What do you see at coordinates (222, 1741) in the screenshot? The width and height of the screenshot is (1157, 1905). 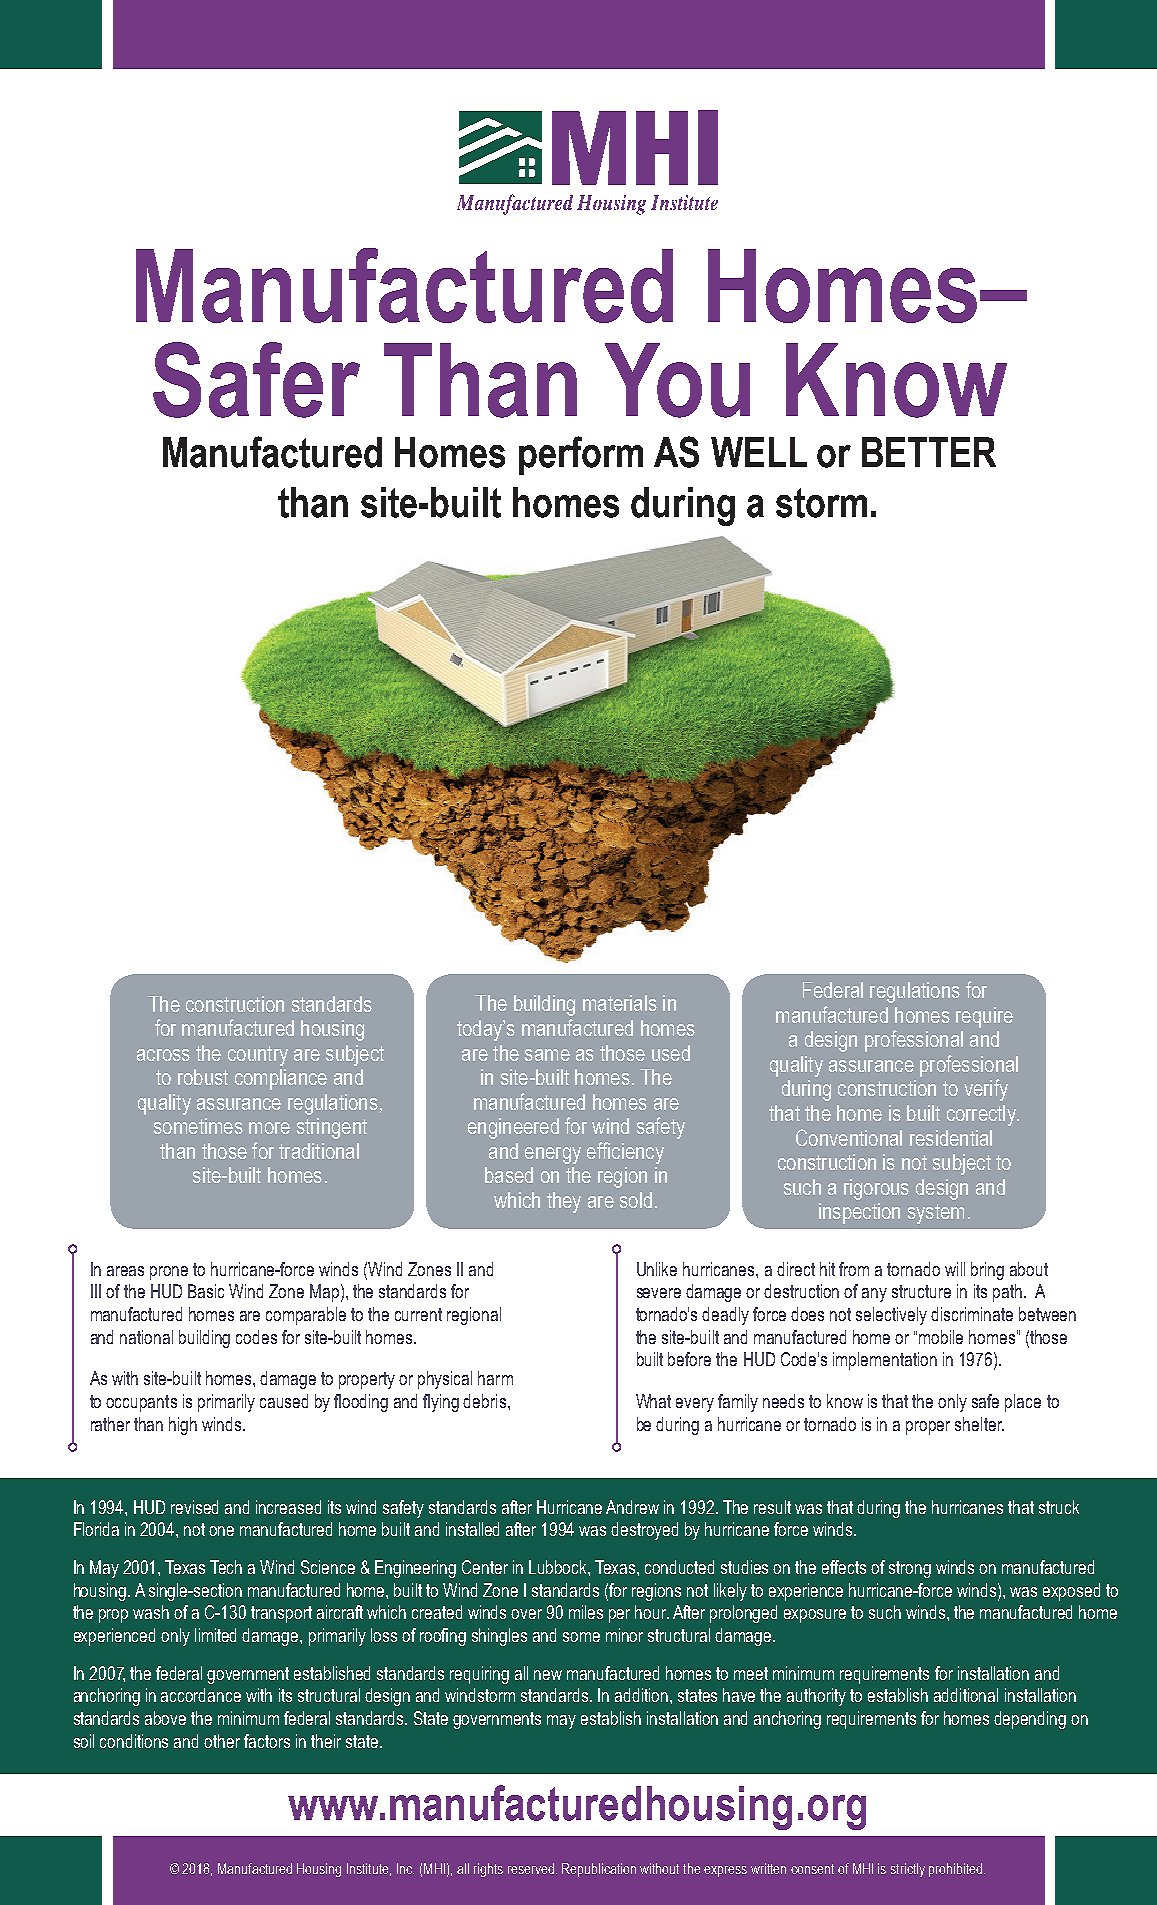 I see `other` at bounding box center [222, 1741].
